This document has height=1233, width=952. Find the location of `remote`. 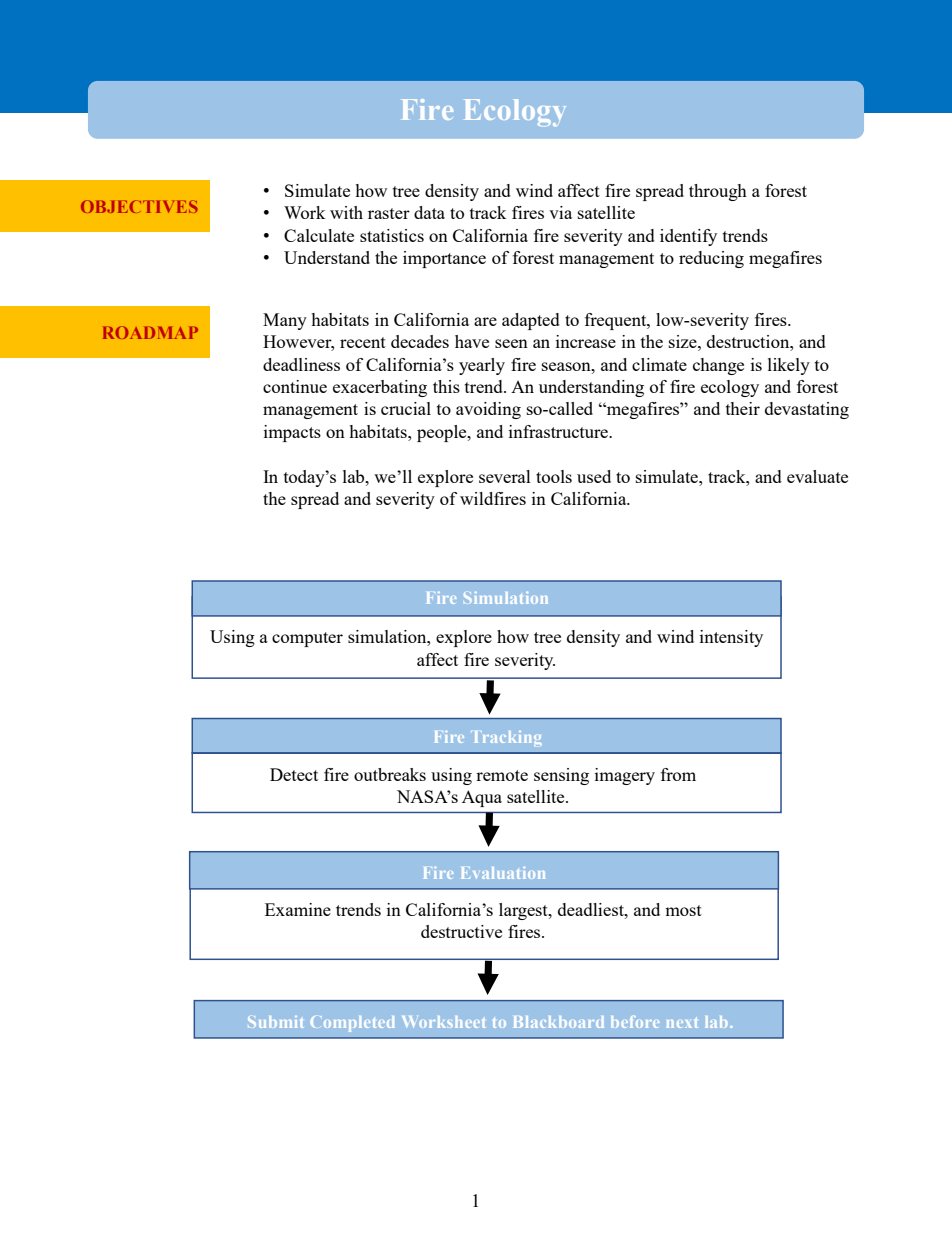

remote is located at coordinates (502, 775).
